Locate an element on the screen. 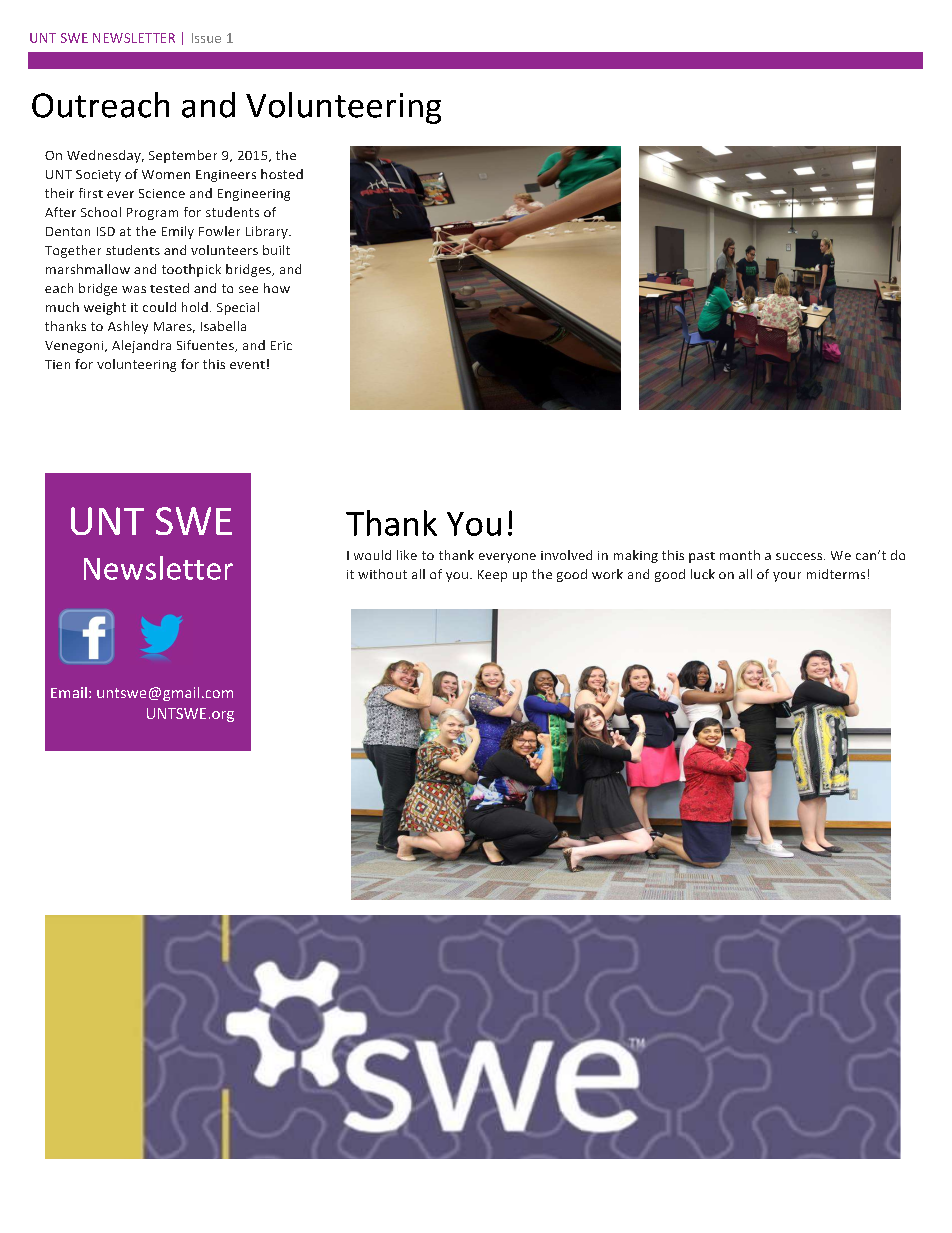 The height and width of the screenshot is (1233, 952). luck is located at coordinates (703, 574).
